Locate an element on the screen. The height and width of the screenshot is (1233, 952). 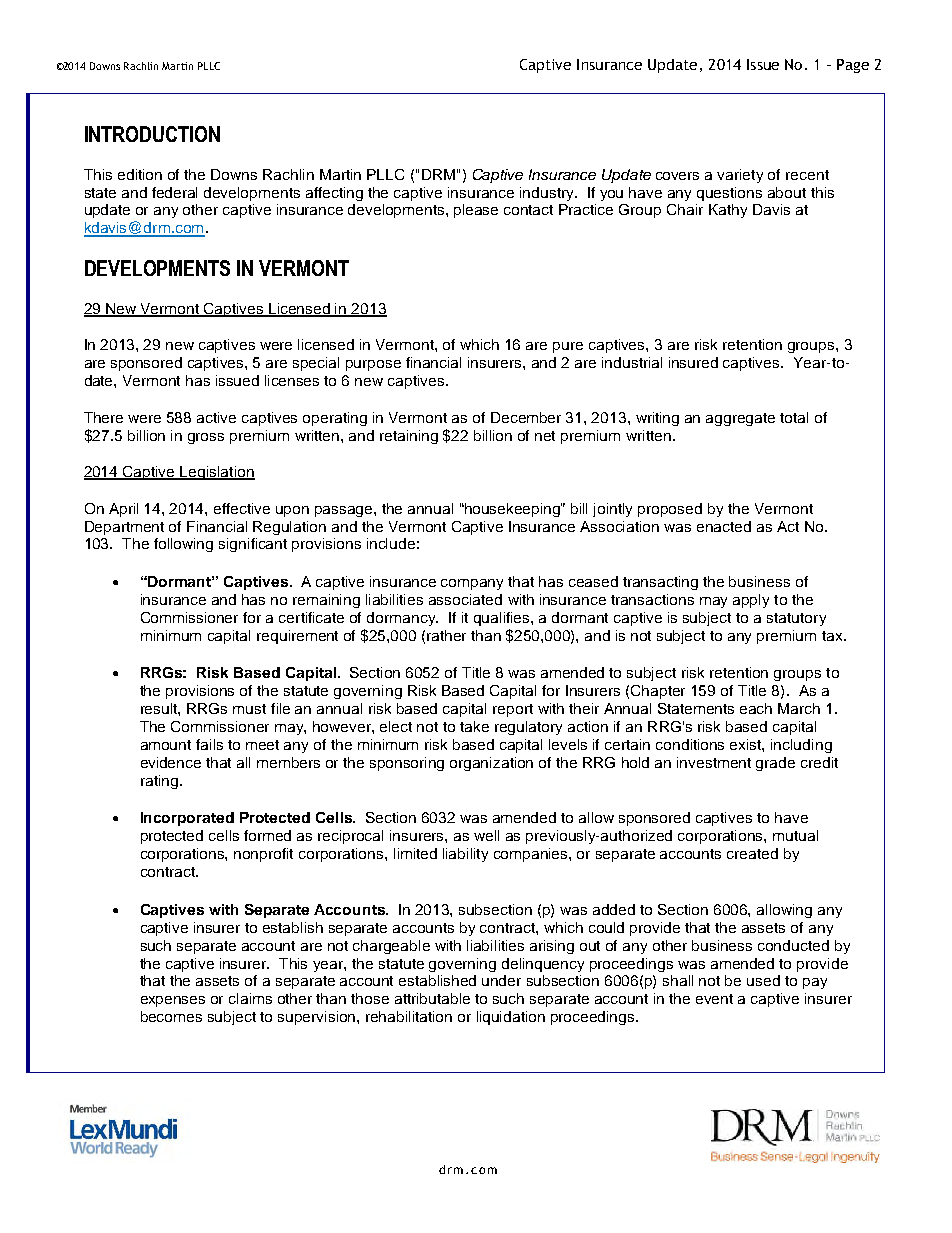
must is located at coordinates (249, 709).
